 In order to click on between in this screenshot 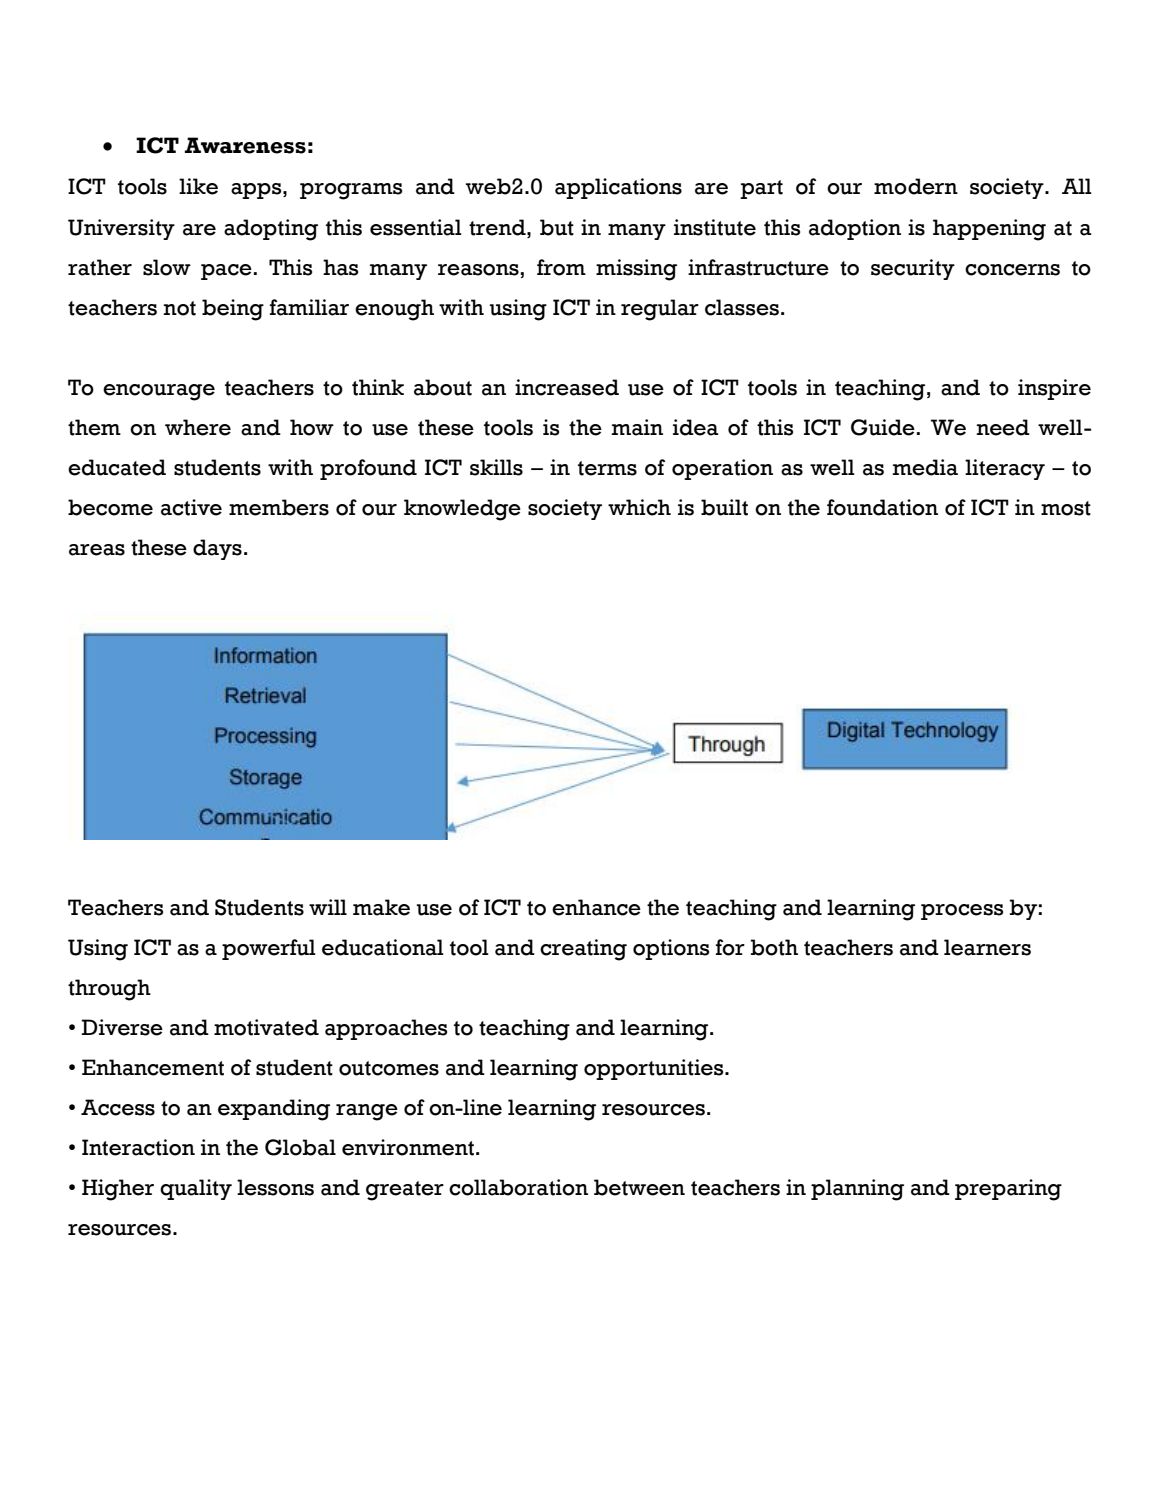, I will do `click(639, 1187)`.
